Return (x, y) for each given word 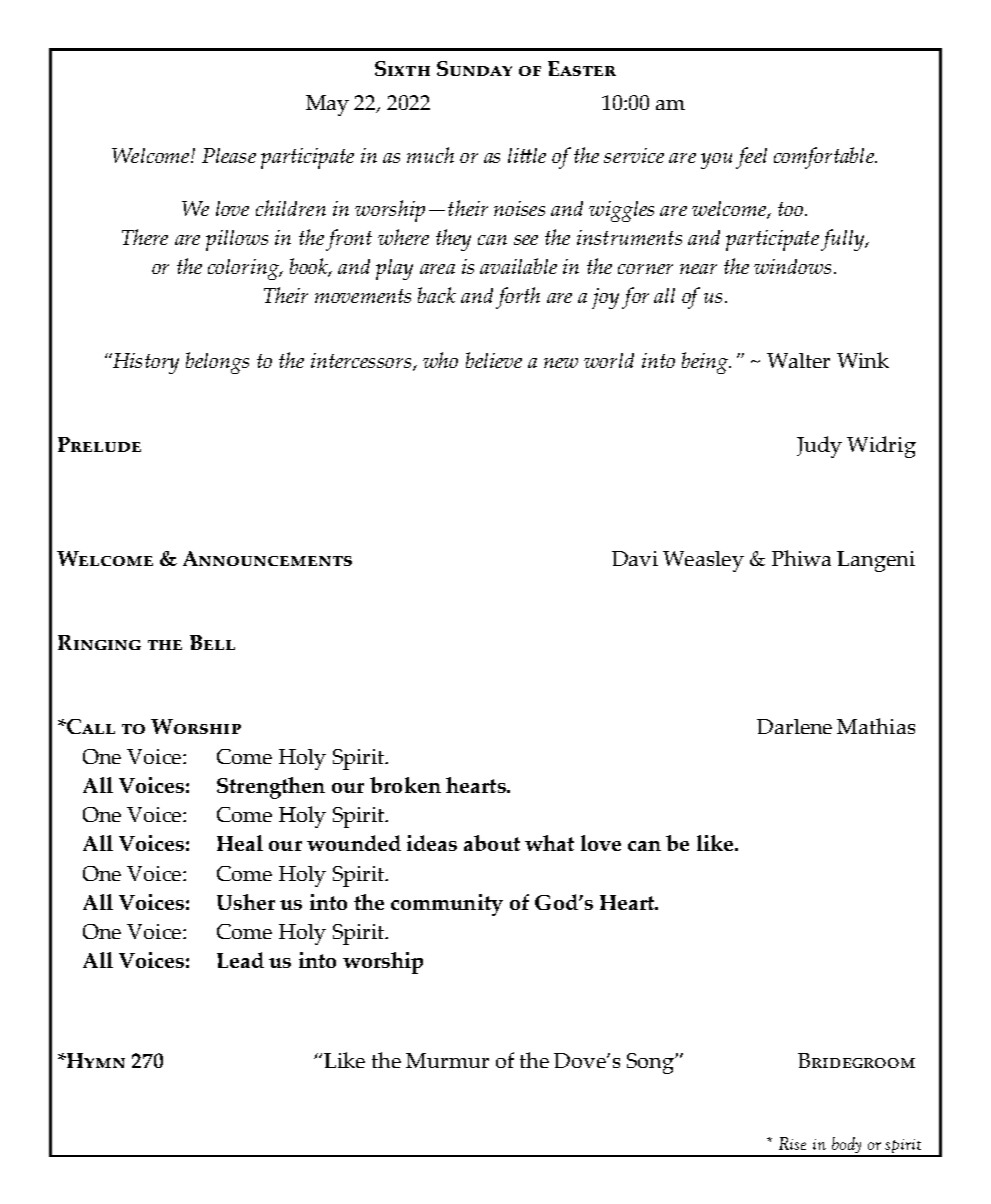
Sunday (474, 68)
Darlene (794, 726)
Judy (819, 447)
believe (494, 360)
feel (751, 158)
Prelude (99, 444)
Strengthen (271, 788)
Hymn (95, 1060)
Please (229, 155)
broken (405, 785)
